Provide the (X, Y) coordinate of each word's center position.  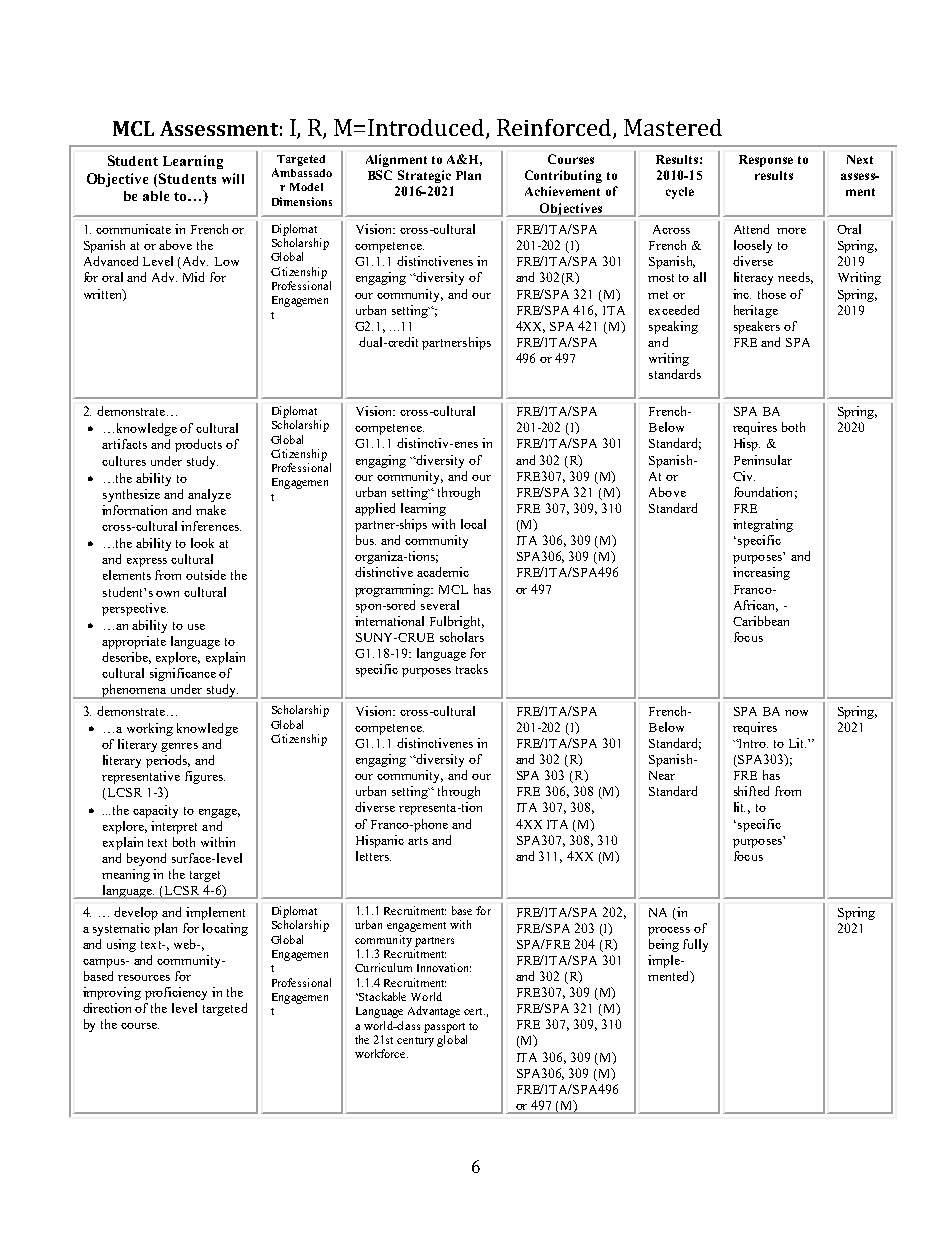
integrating (763, 525)
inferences (211, 526)
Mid (193, 277)
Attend (751, 229)
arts (418, 841)
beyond (146, 859)
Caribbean (761, 621)
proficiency (176, 993)
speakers (757, 327)
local (473, 524)
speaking (673, 327)
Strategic (424, 176)
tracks (472, 669)
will (233, 178)
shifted (751, 791)
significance (183, 674)
